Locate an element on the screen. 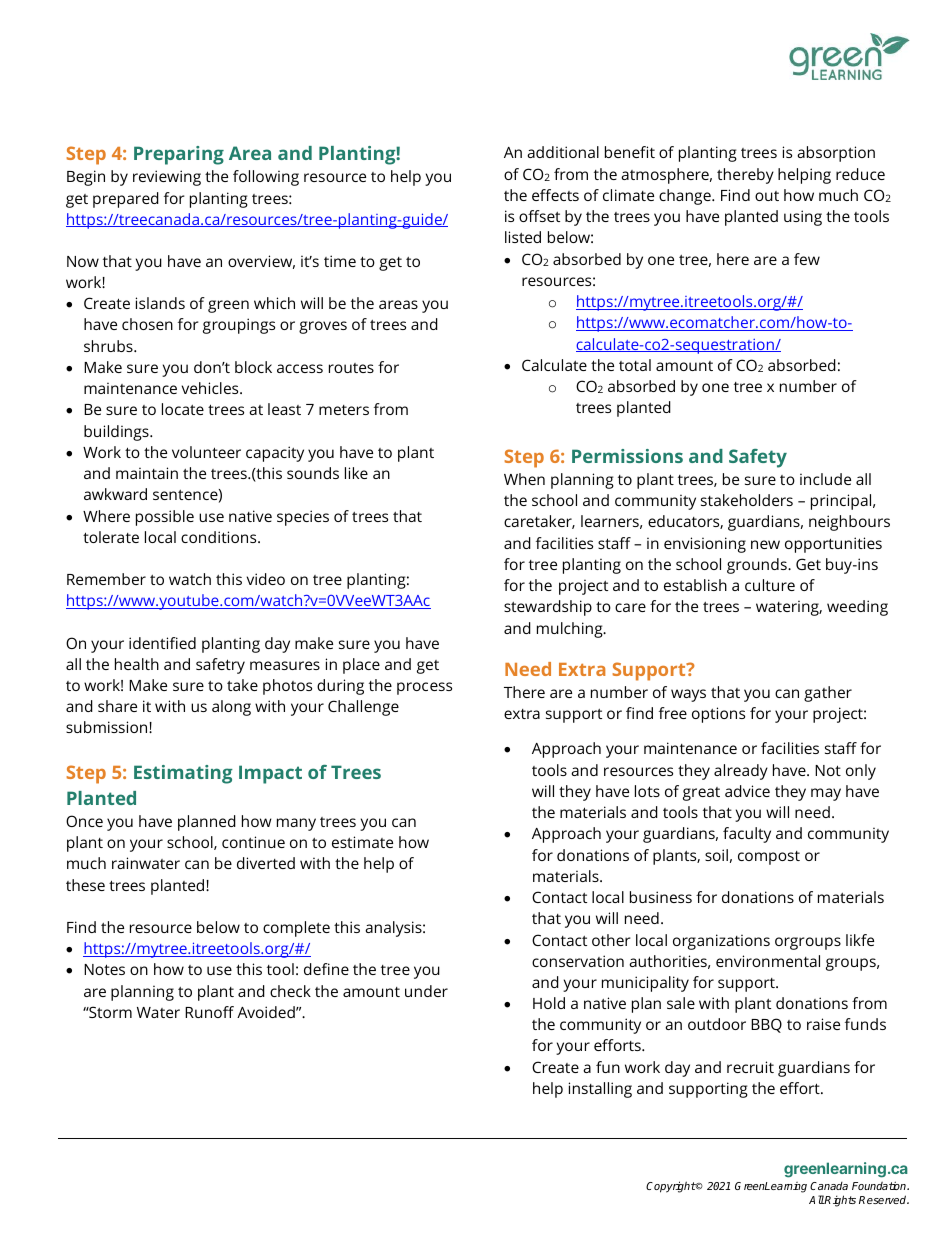  process is located at coordinates (424, 688).
